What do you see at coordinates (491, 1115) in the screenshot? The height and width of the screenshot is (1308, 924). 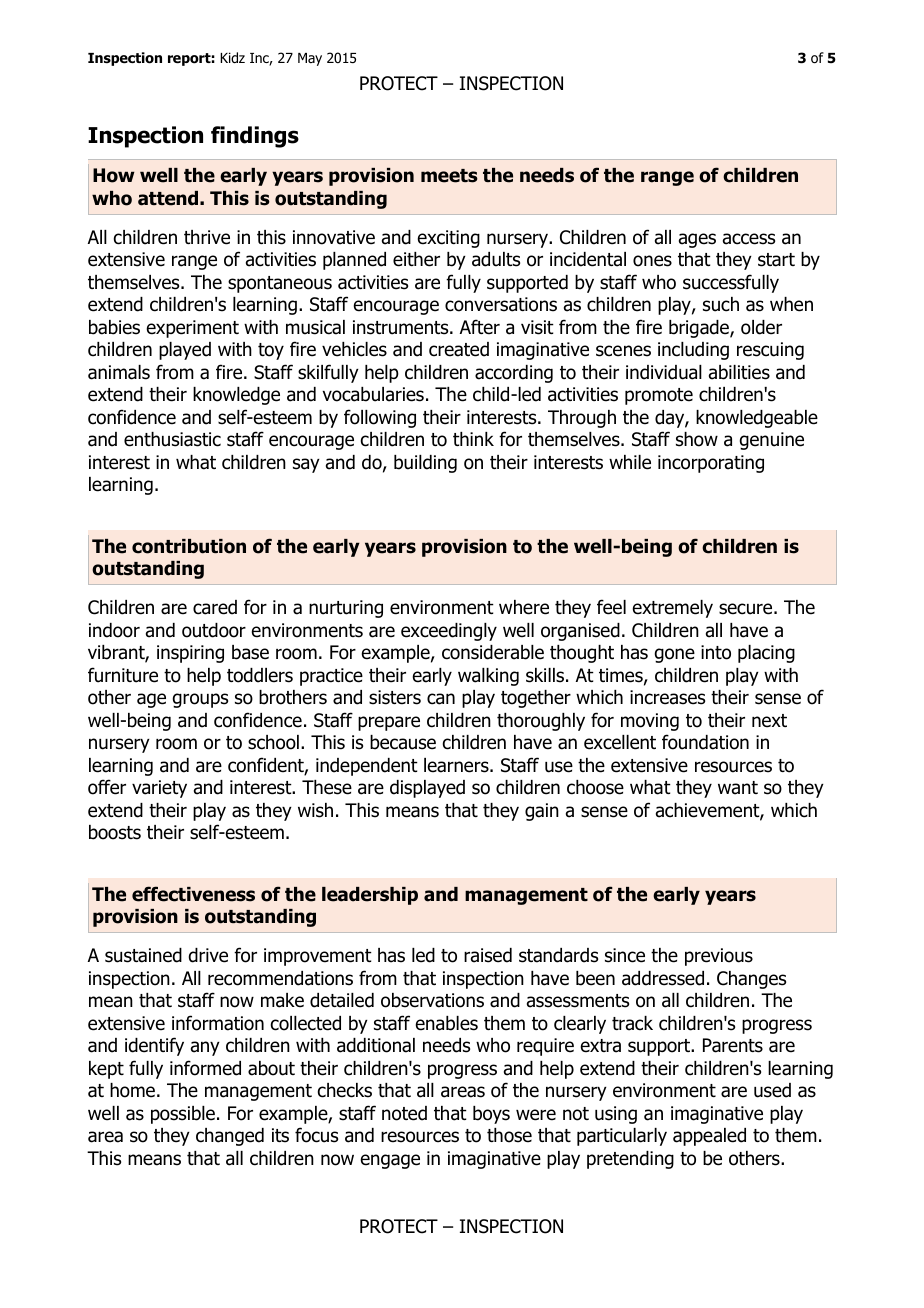 I see `boys` at bounding box center [491, 1115].
